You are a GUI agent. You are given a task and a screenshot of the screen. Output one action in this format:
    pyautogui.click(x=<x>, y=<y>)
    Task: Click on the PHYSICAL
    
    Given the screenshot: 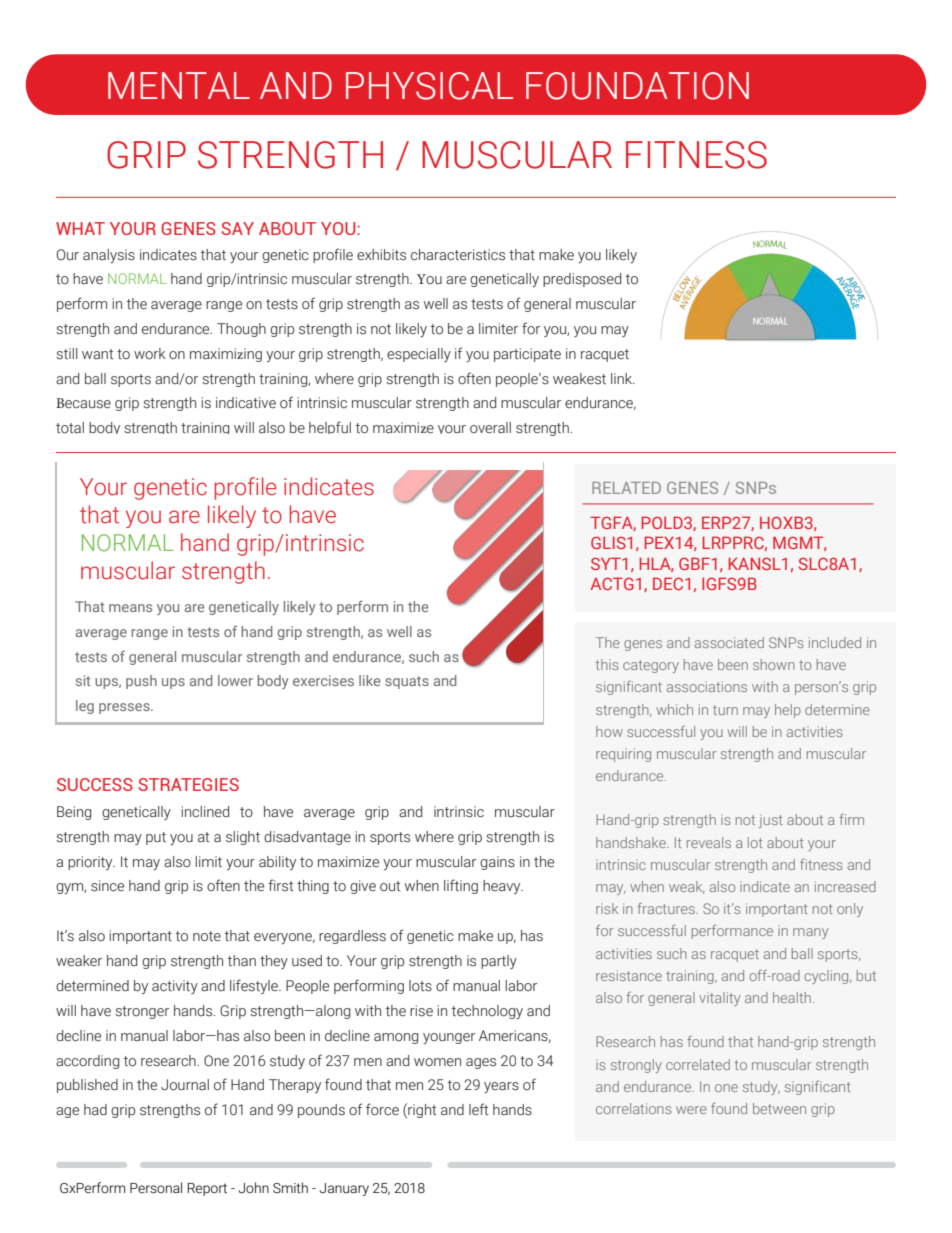 What is the action you would take?
    pyautogui.click(x=429, y=86)
